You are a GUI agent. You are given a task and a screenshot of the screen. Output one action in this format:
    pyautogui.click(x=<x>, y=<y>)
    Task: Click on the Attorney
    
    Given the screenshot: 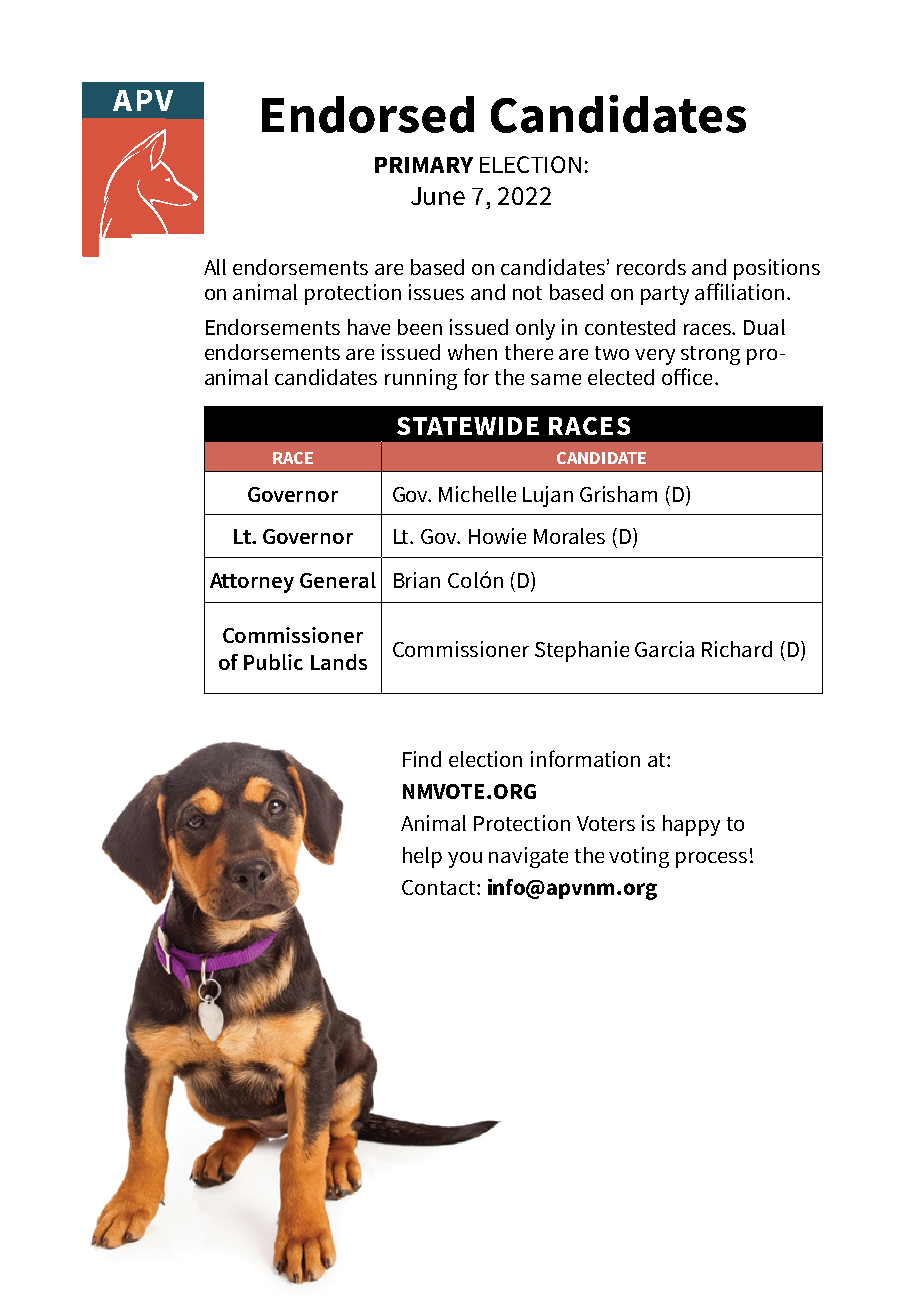 What is the action you would take?
    pyautogui.click(x=252, y=583)
